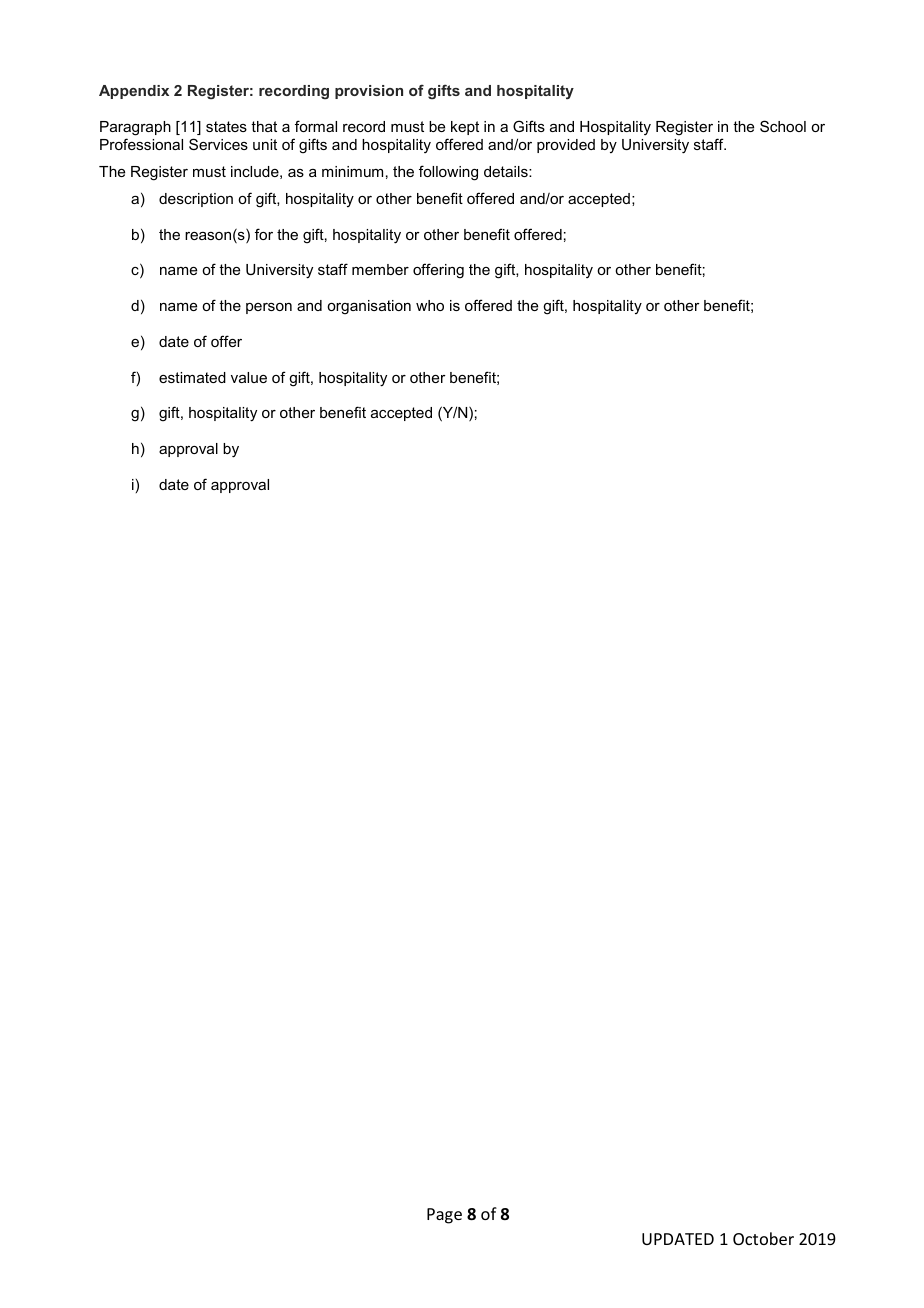 Image resolution: width=924 pixels, height=1308 pixels. I want to click on October, so click(763, 1238).
